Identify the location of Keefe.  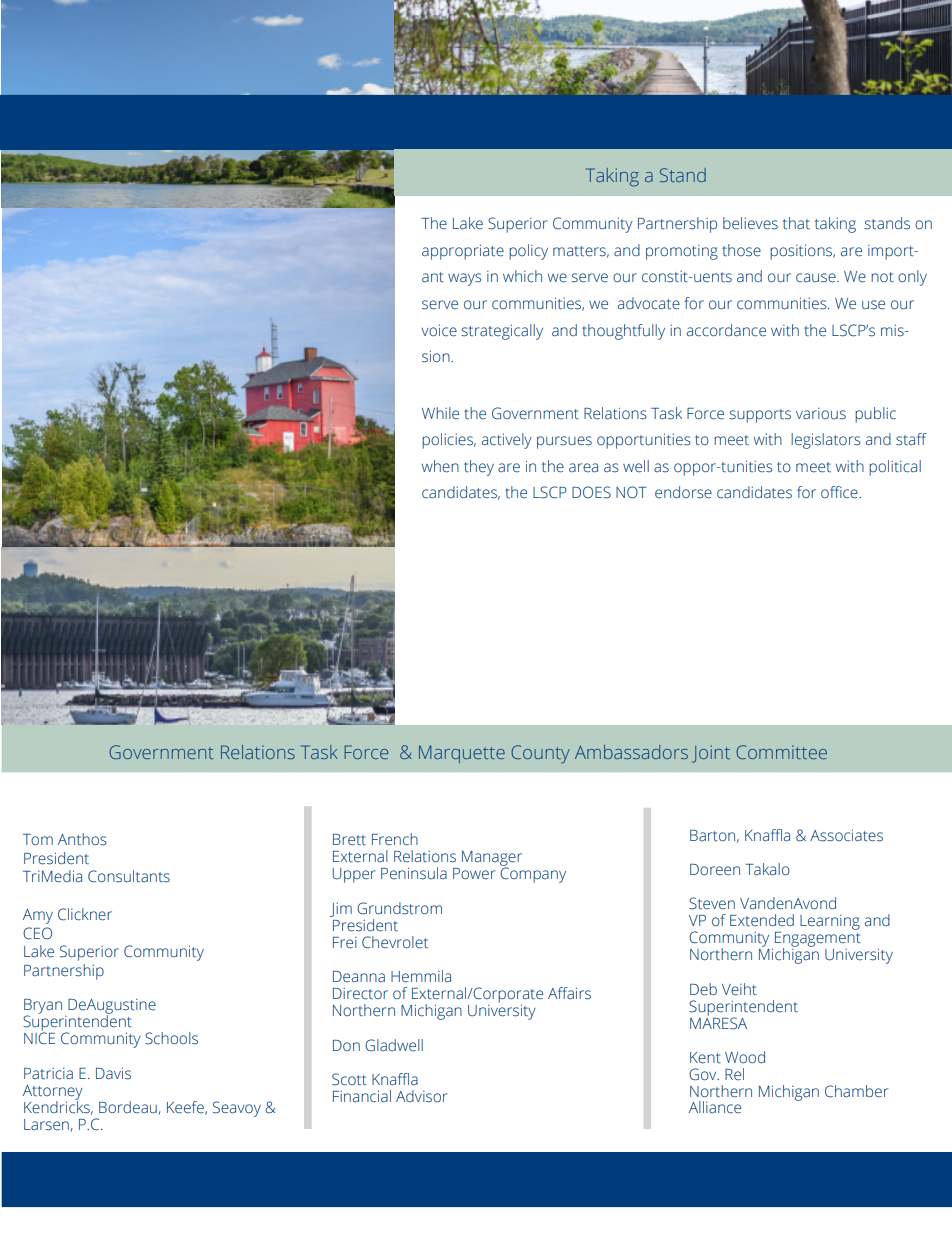
(186, 1108).
